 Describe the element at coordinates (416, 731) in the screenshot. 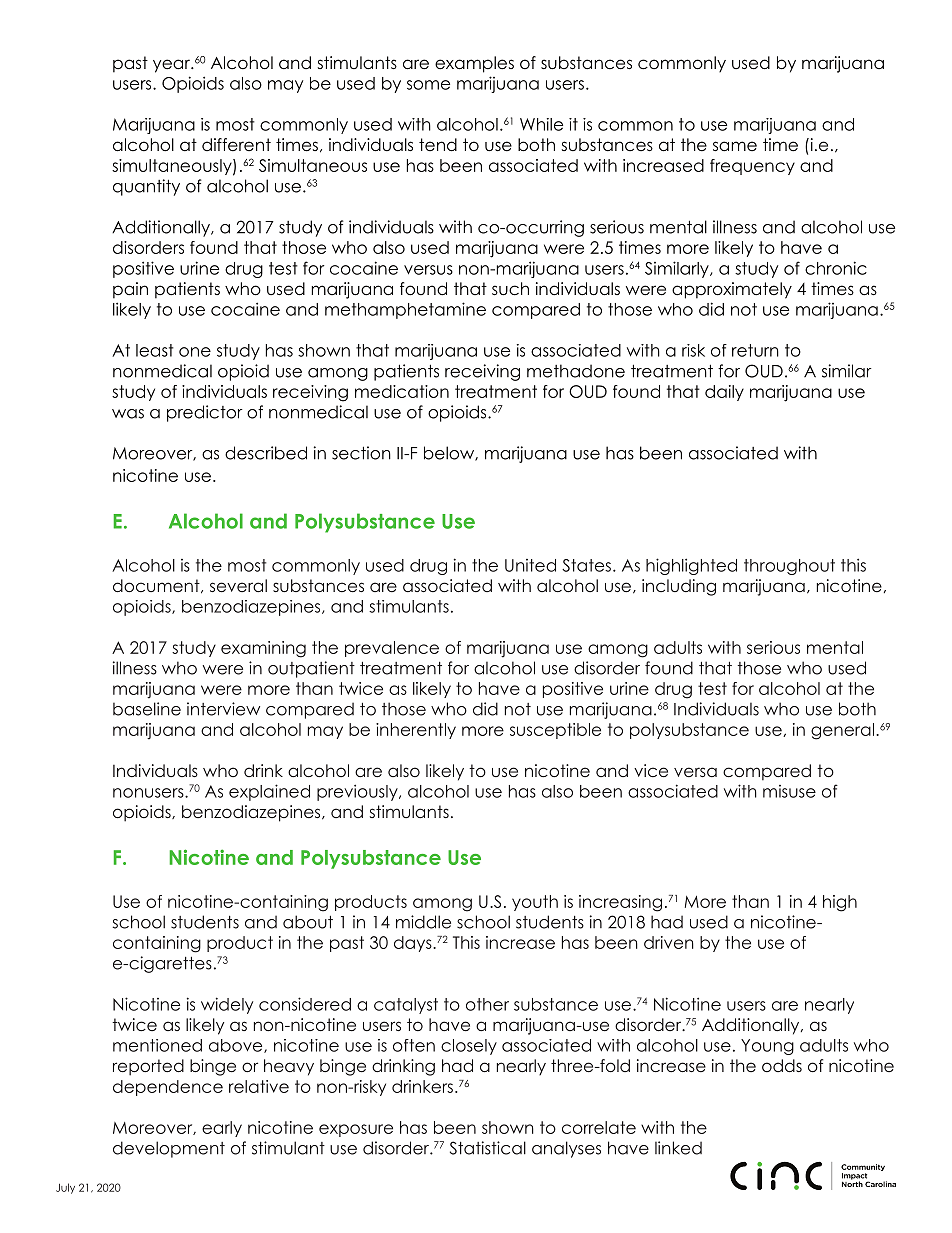

I see `inherently` at that location.
